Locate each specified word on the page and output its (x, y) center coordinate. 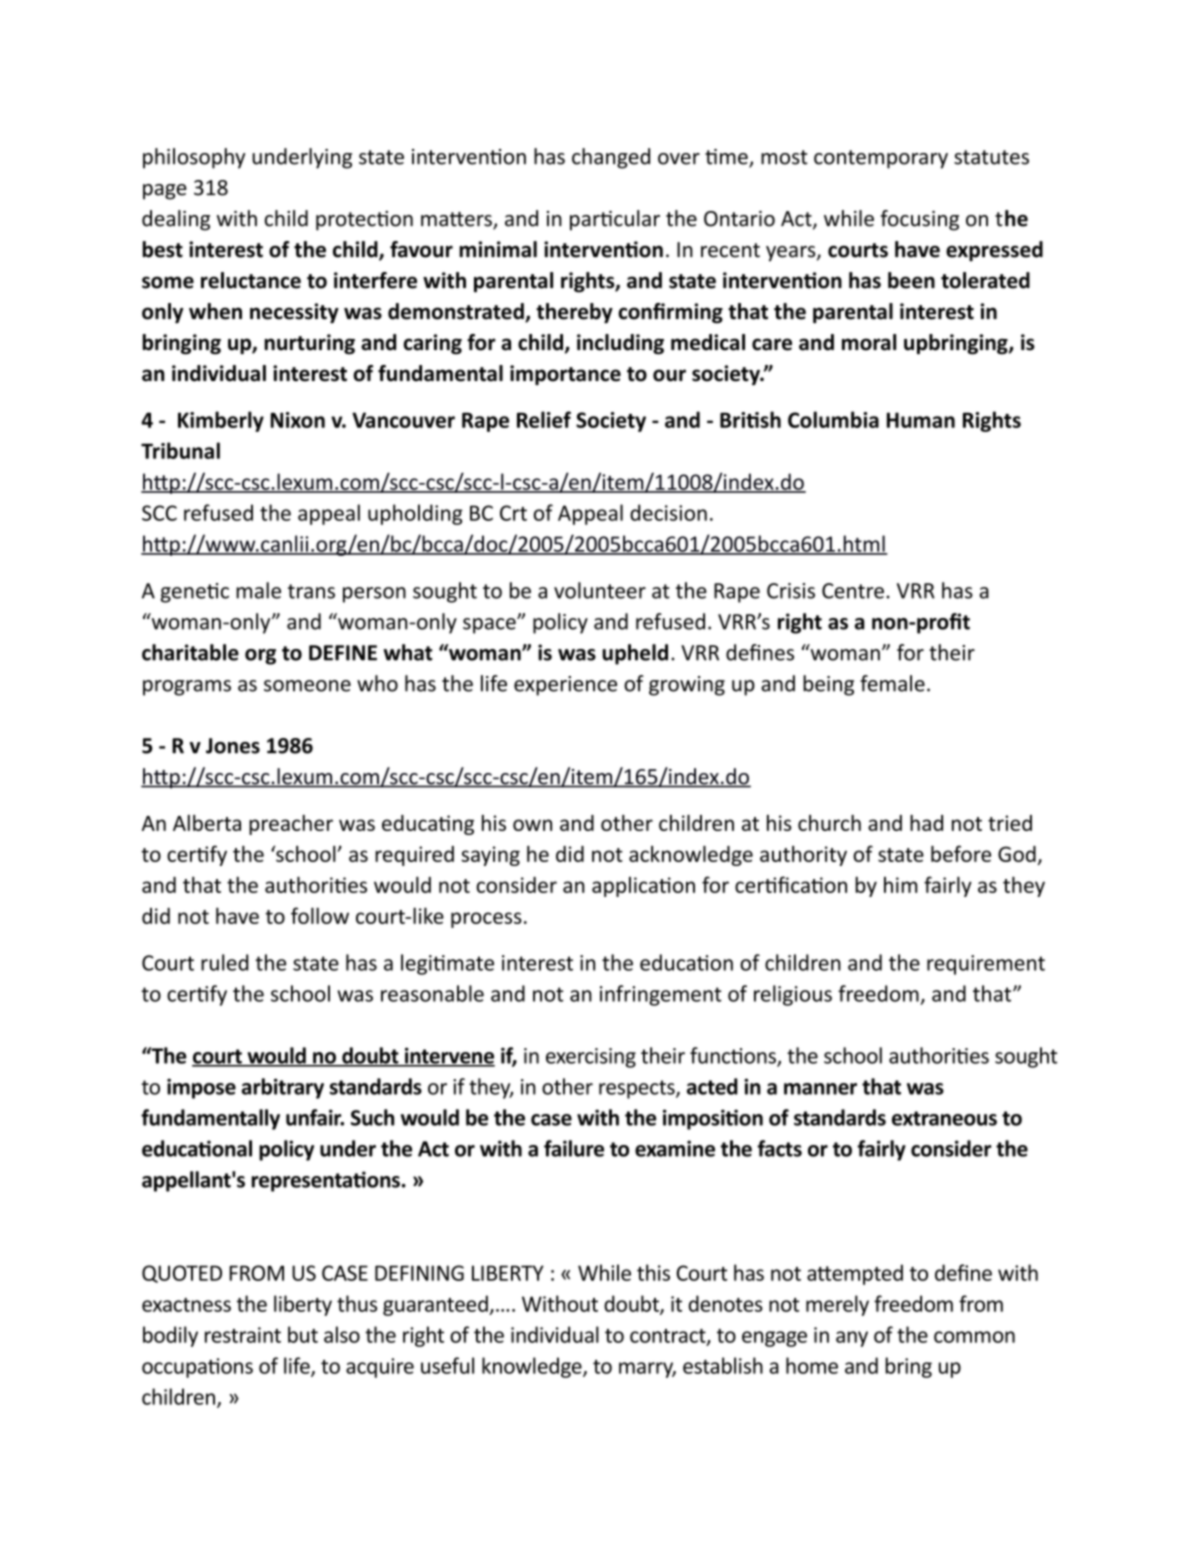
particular (615, 220)
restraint (243, 1335)
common (974, 1337)
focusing (920, 220)
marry (647, 1370)
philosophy (194, 158)
